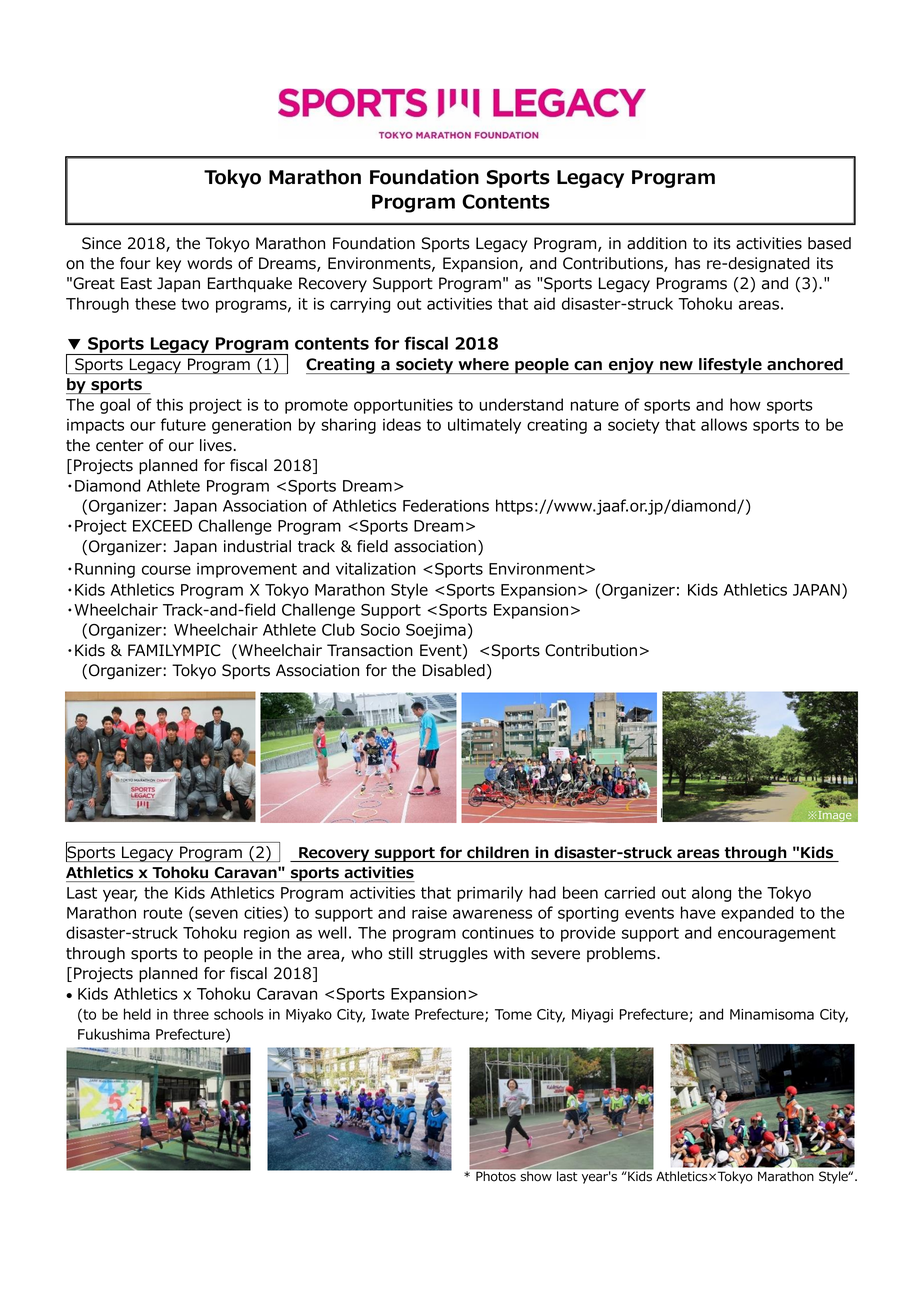  What do you see at coordinates (777, 934) in the screenshot?
I see `encouragement` at bounding box center [777, 934].
